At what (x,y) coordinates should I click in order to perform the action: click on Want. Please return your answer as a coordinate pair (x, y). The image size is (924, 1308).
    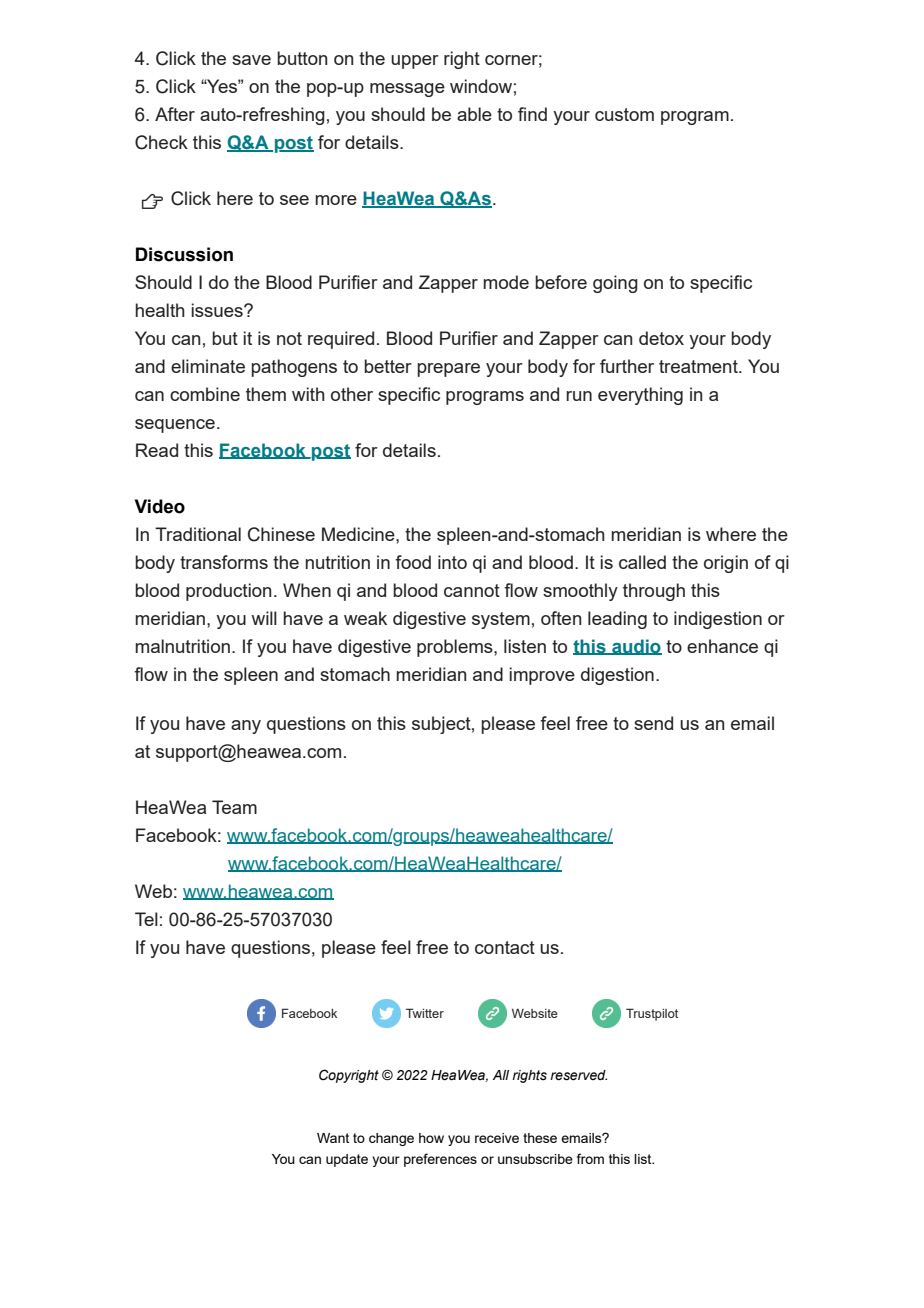
    Looking at the image, I should click on (333, 1138).
